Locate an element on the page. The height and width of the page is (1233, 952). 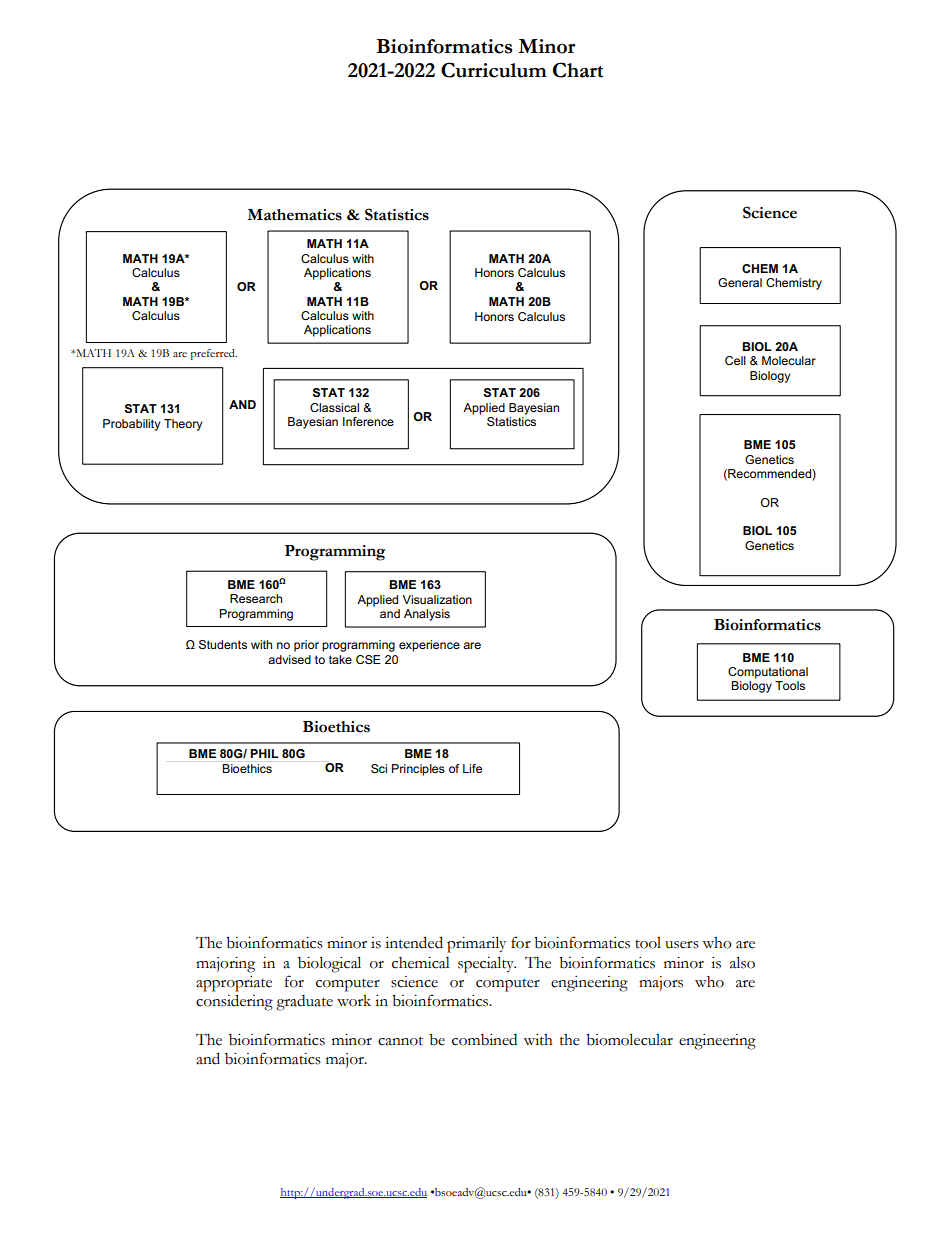
Computational is located at coordinates (768, 673).
